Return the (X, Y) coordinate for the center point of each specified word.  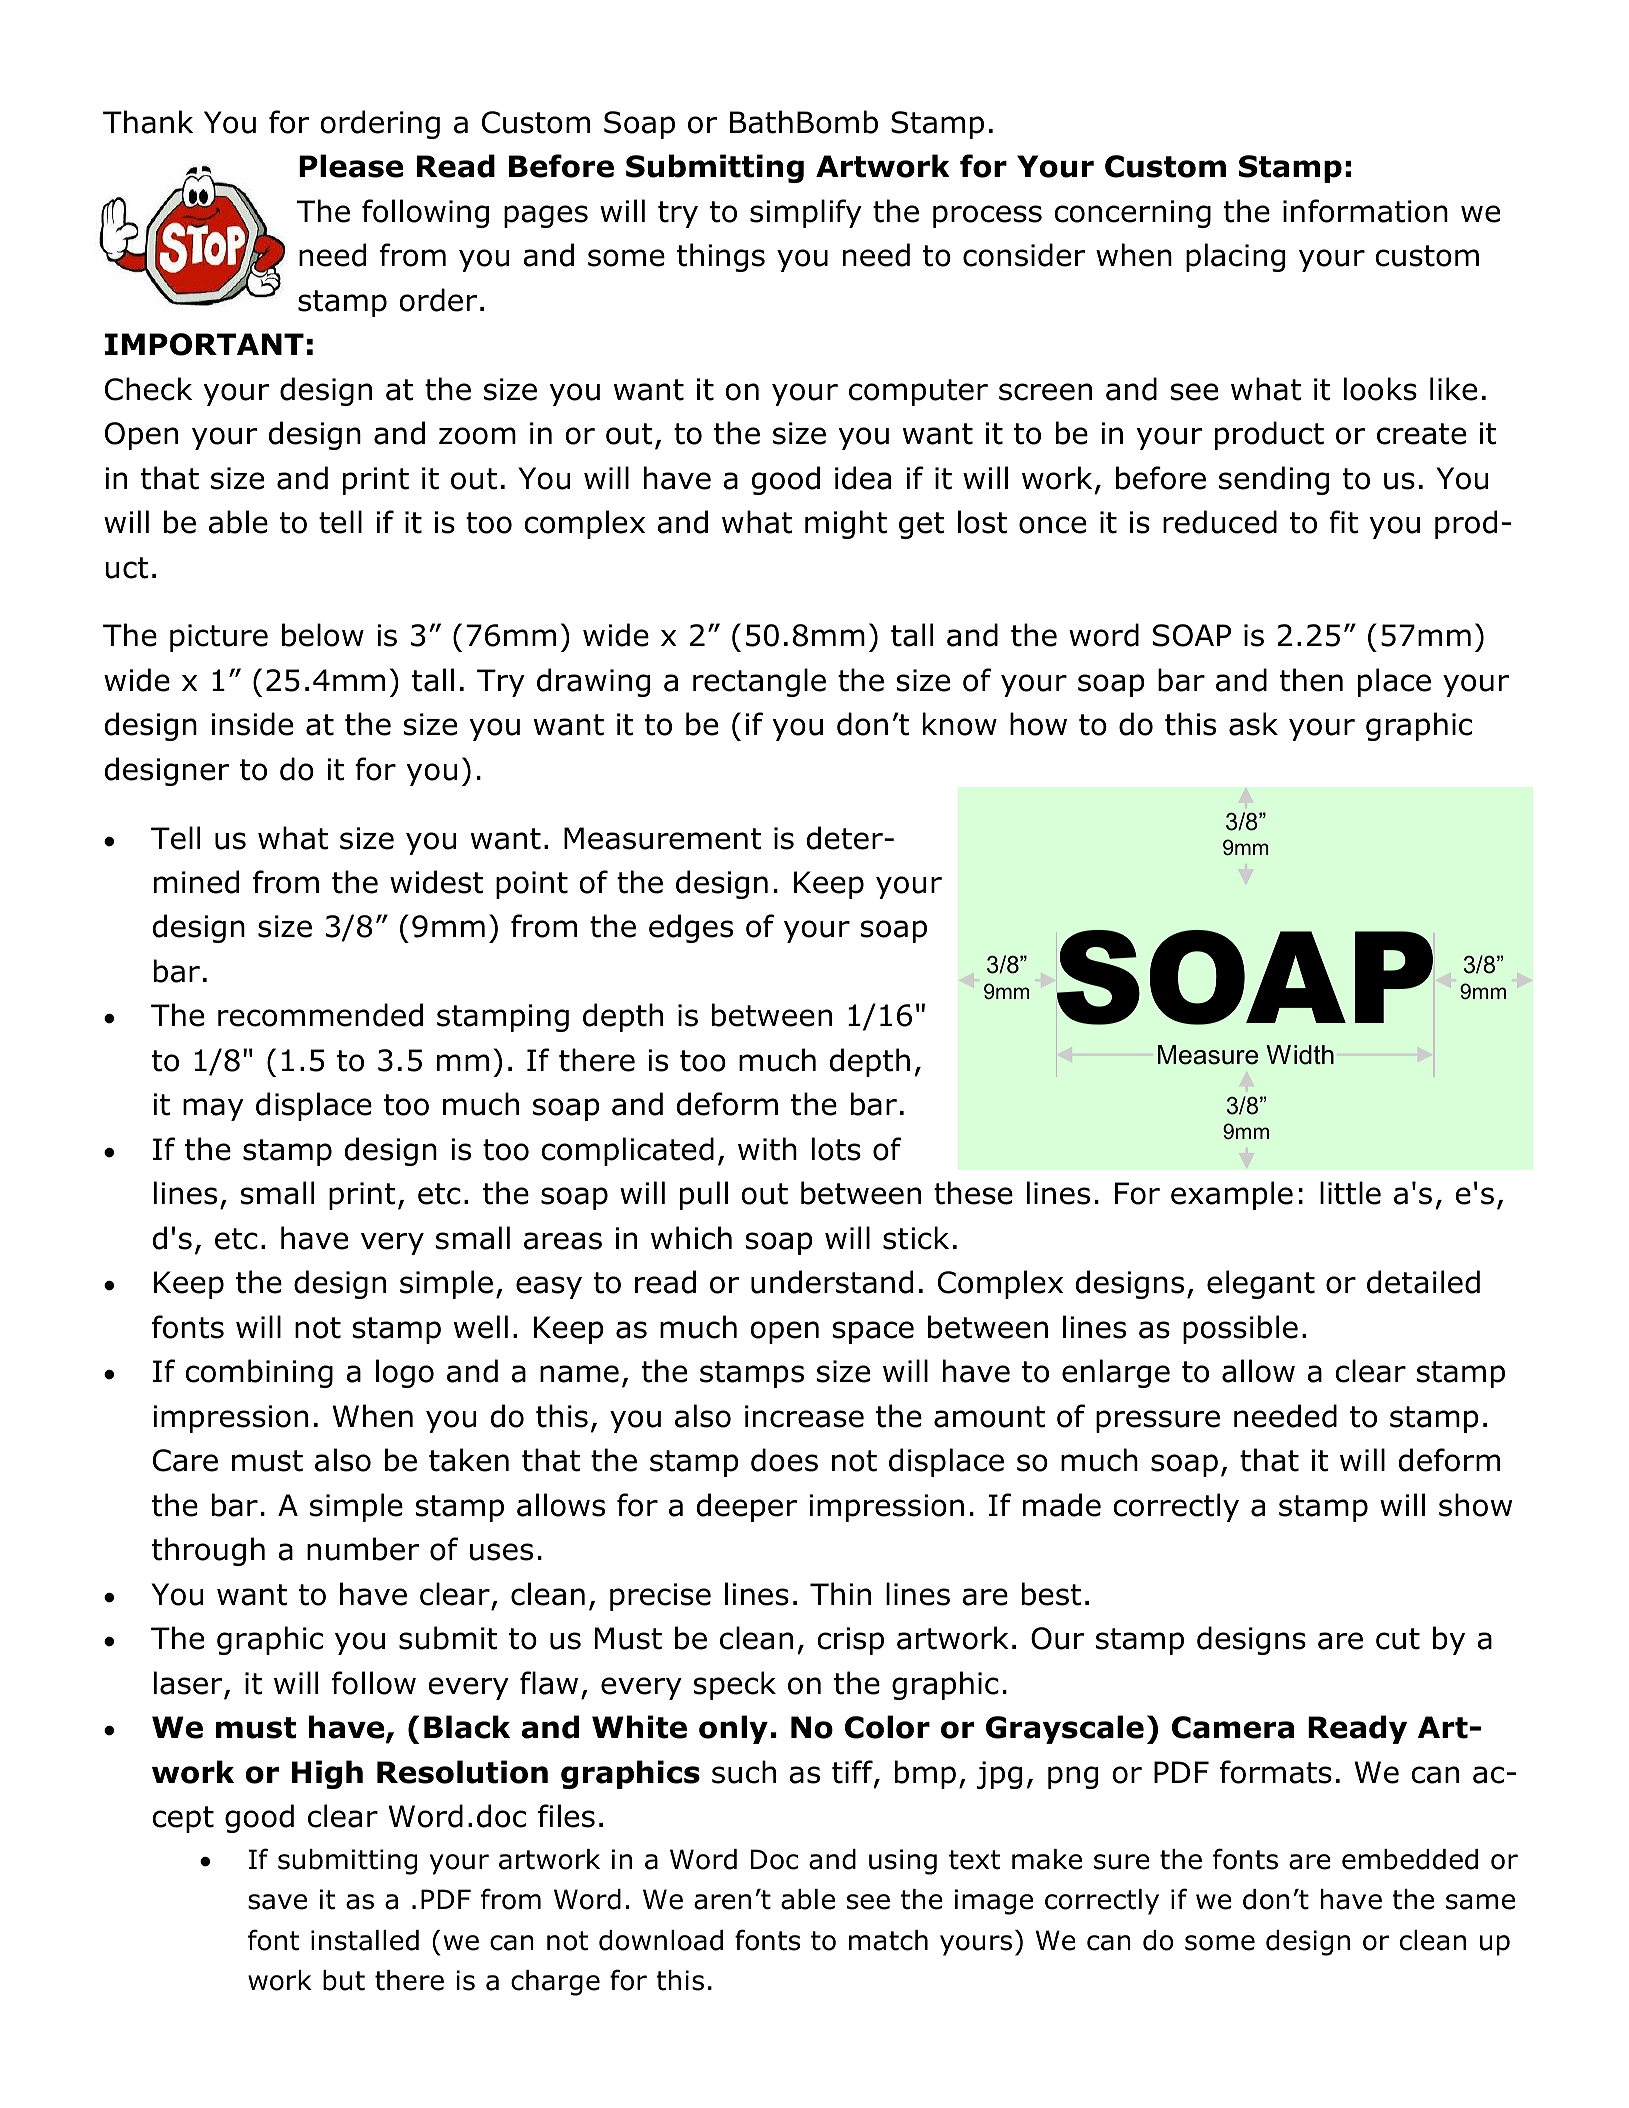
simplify (806, 213)
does (784, 1460)
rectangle (759, 682)
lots (836, 1149)
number (363, 1549)
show (1475, 1505)
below (323, 635)
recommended (320, 1015)
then (1311, 680)
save (277, 1902)
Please (351, 166)
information (1365, 211)
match (888, 1940)
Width (1300, 1055)
